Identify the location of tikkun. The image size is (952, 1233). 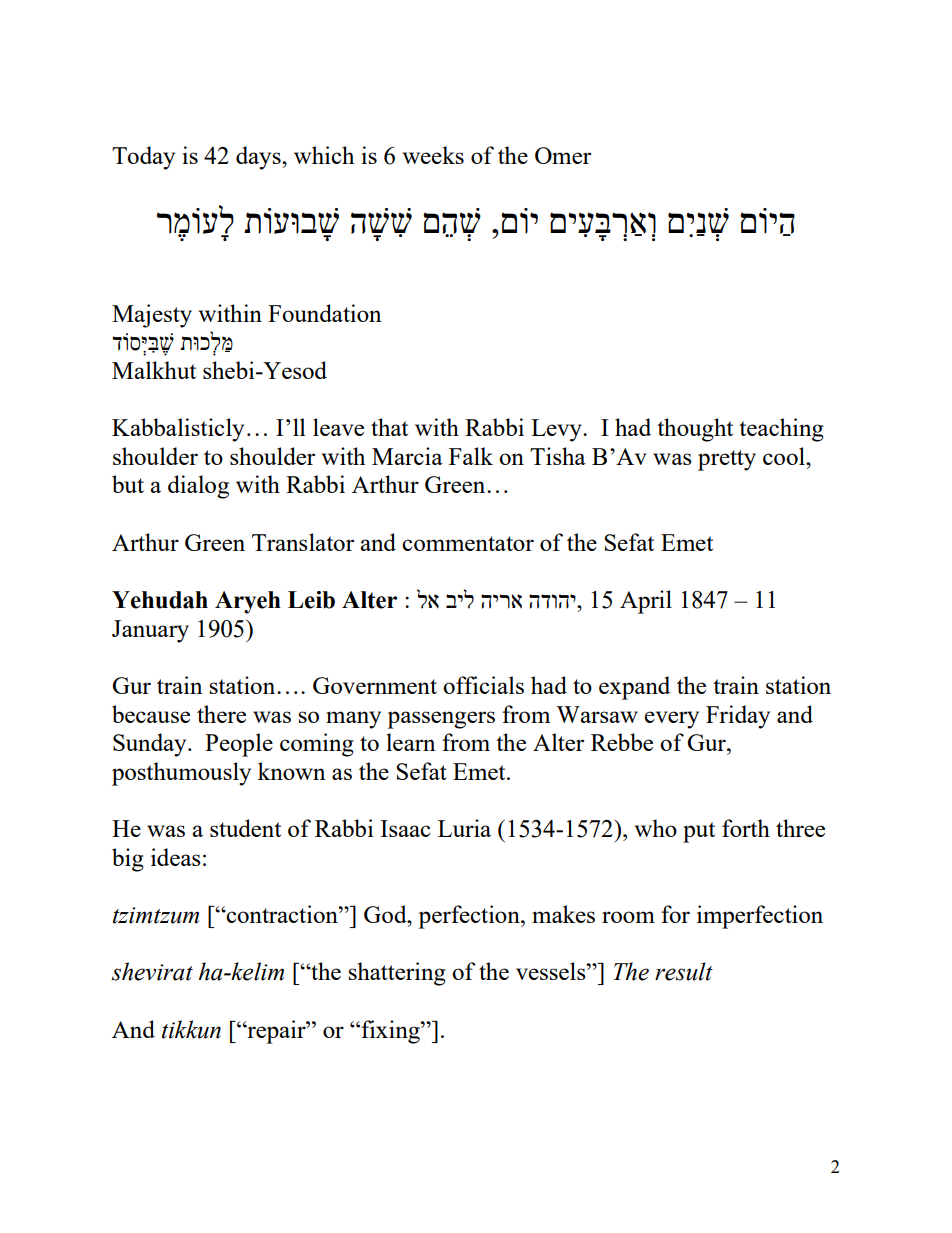
(191, 1029).
